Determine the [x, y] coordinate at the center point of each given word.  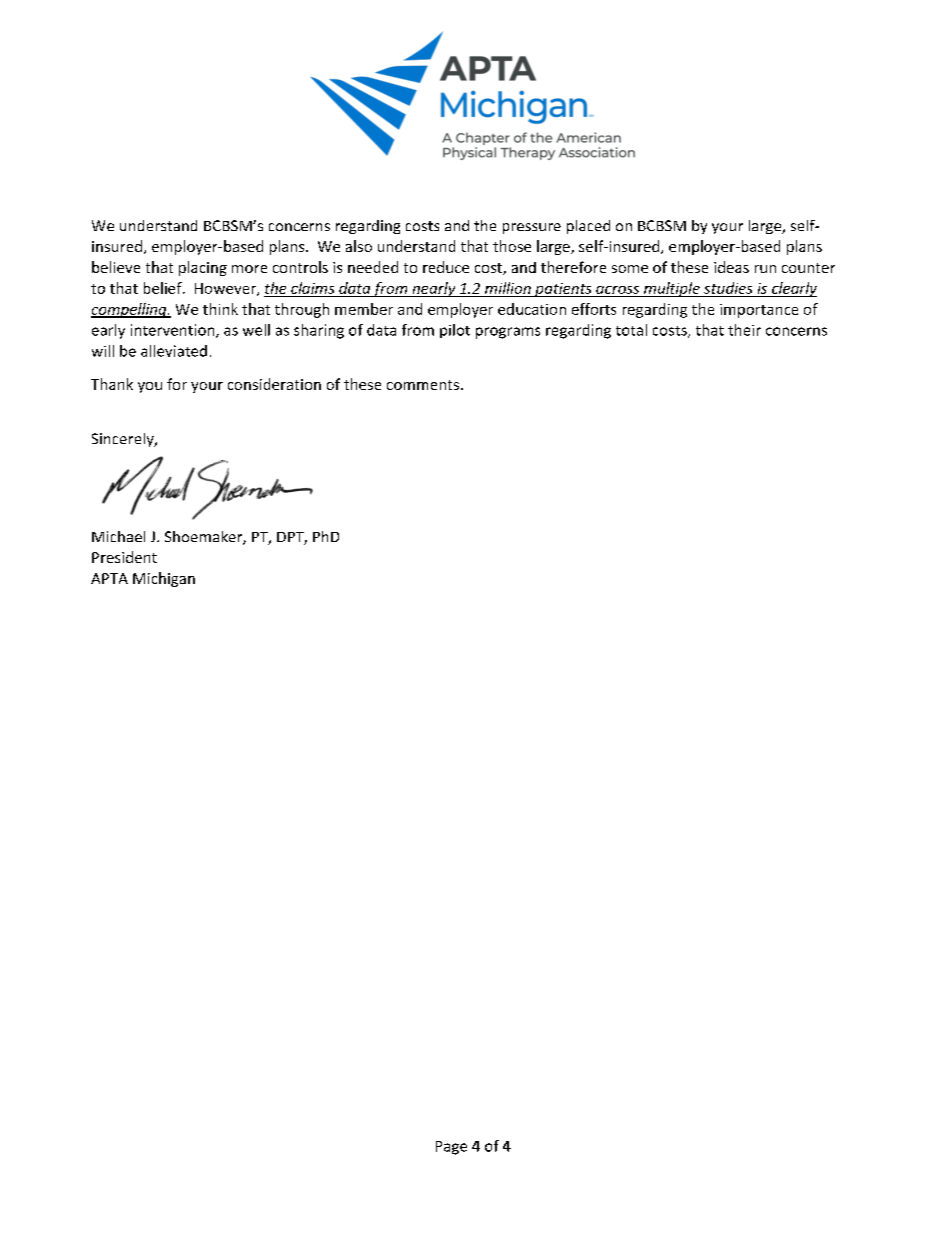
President [124, 557]
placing [203, 268]
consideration [274, 384]
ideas [731, 267]
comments [423, 385]
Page [451, 1148]
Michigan [164, 579]
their [744, 330]
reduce [446, 267]
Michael [118, 536]
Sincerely [124, 440]
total [631, 330]
